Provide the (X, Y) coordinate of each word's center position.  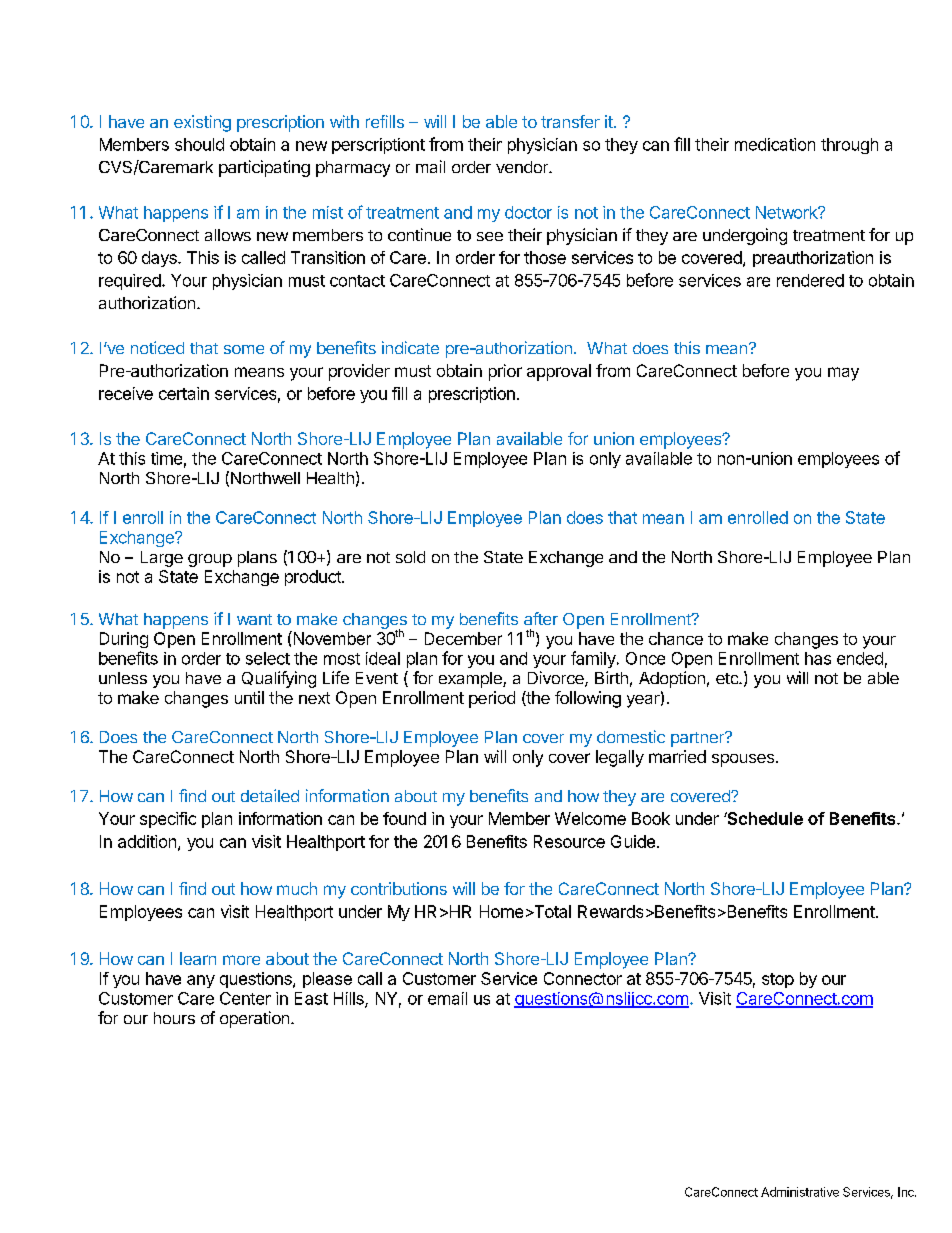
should (199, 144)
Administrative (800, 1192)
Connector (583, 978)
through (849, 146)
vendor (523, 167)
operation (254, 1019)
